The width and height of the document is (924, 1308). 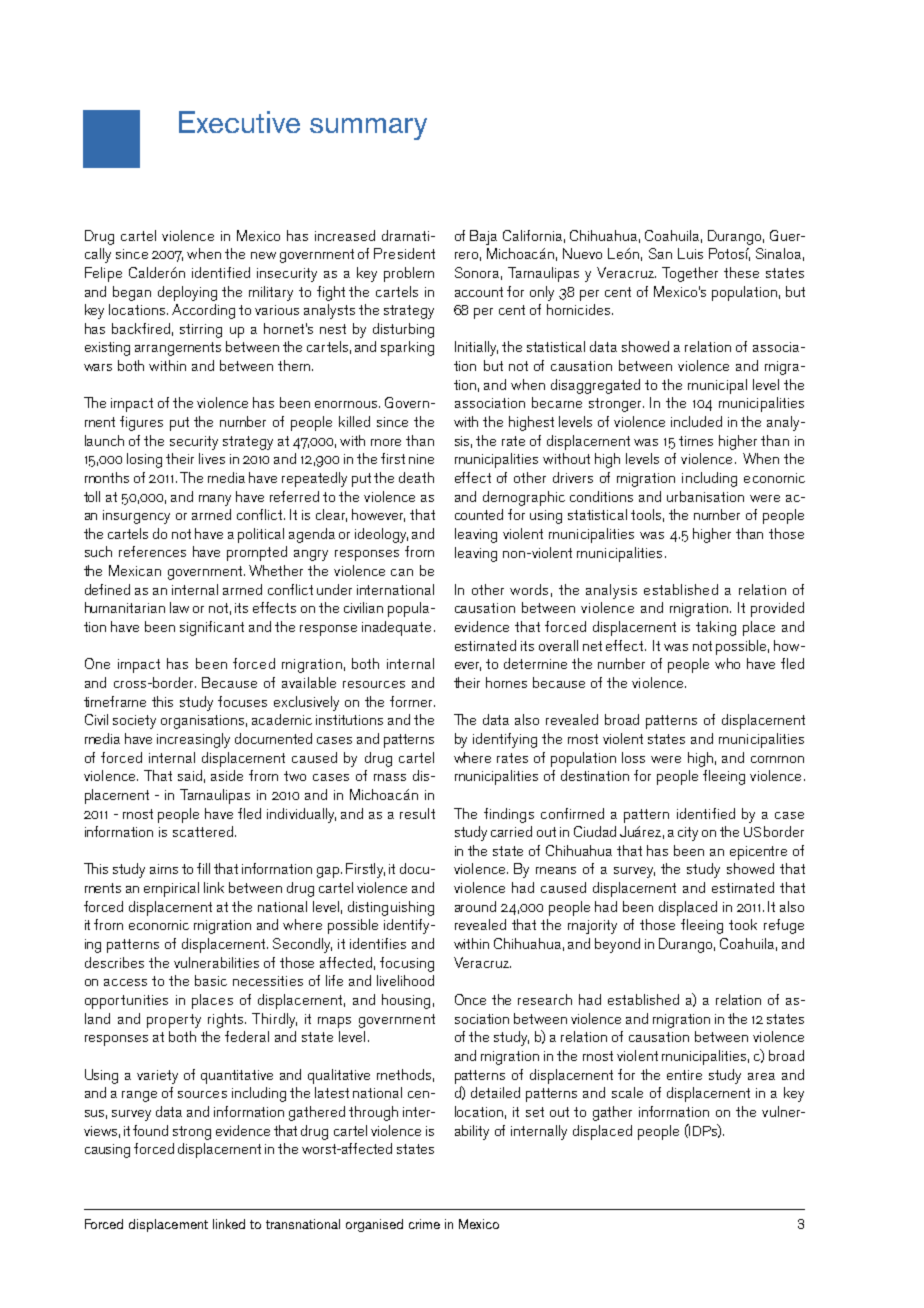 What do you see at coordinates (690, 253) in the document?
I see `Luis` at bounding box center [690, 253].
